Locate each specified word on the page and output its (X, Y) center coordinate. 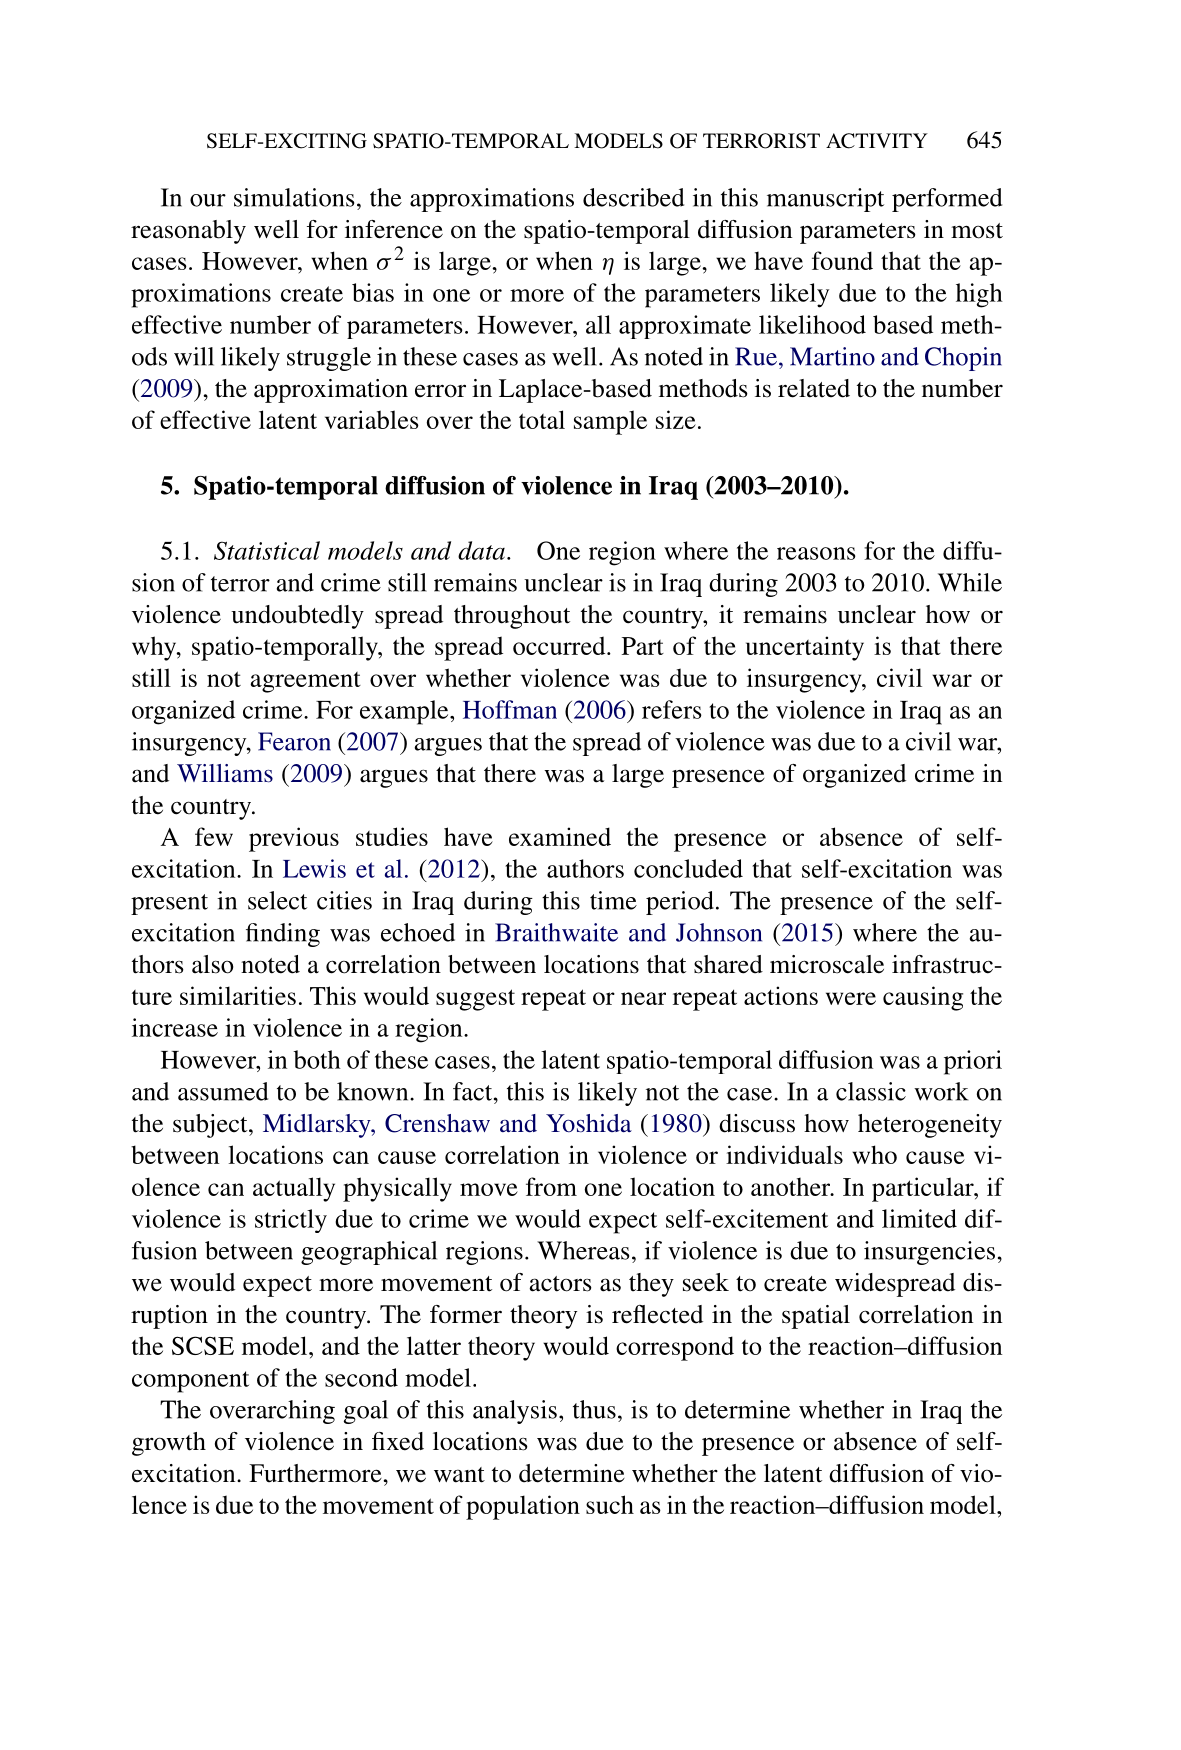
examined (560, 836)
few (214, 836)
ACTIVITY (877, 141)
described (633, 197)
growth (169, 1444)
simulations (294, 197)
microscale (827, 964)
